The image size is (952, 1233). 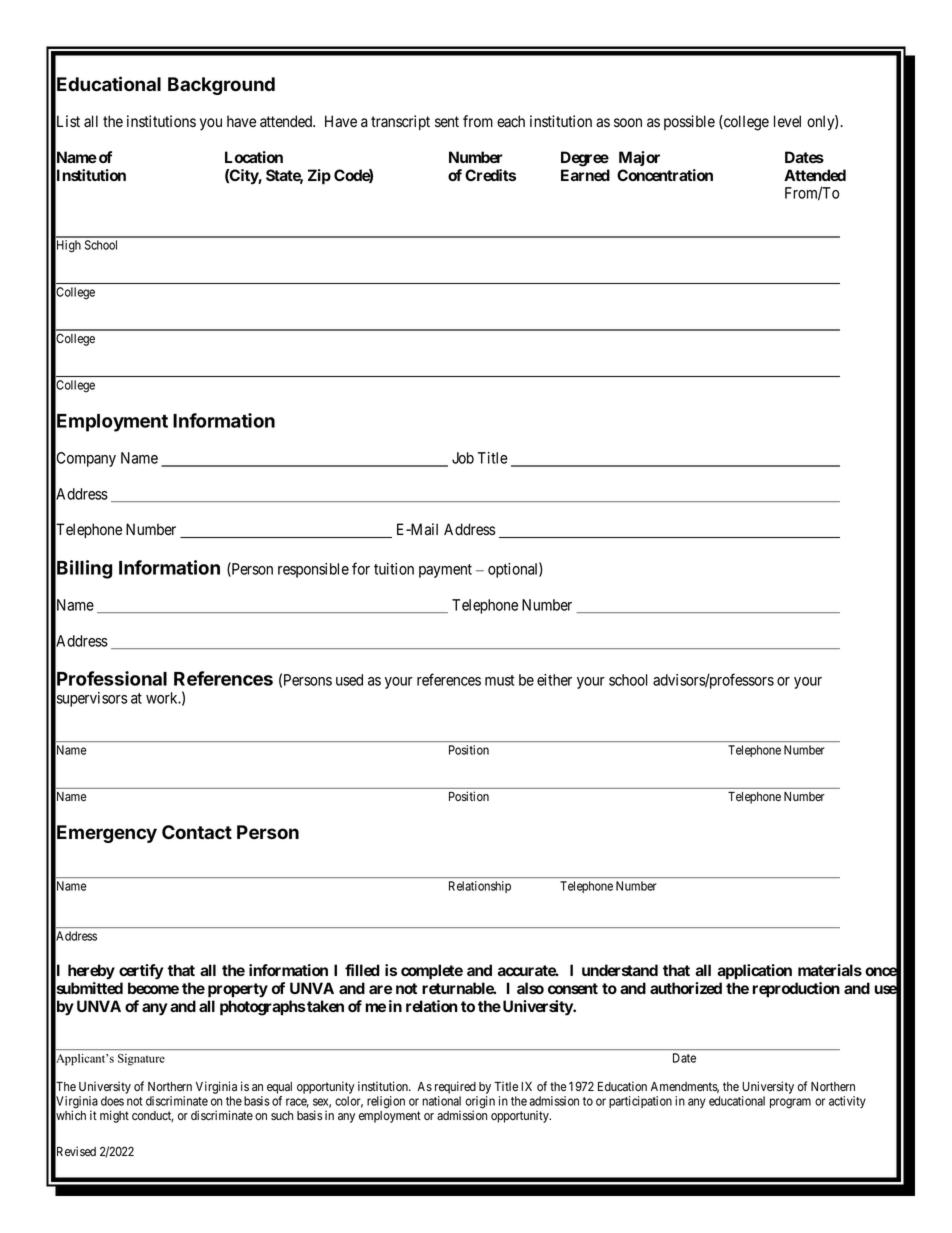 I want to click on Zip, so click(x=319, y=177).
